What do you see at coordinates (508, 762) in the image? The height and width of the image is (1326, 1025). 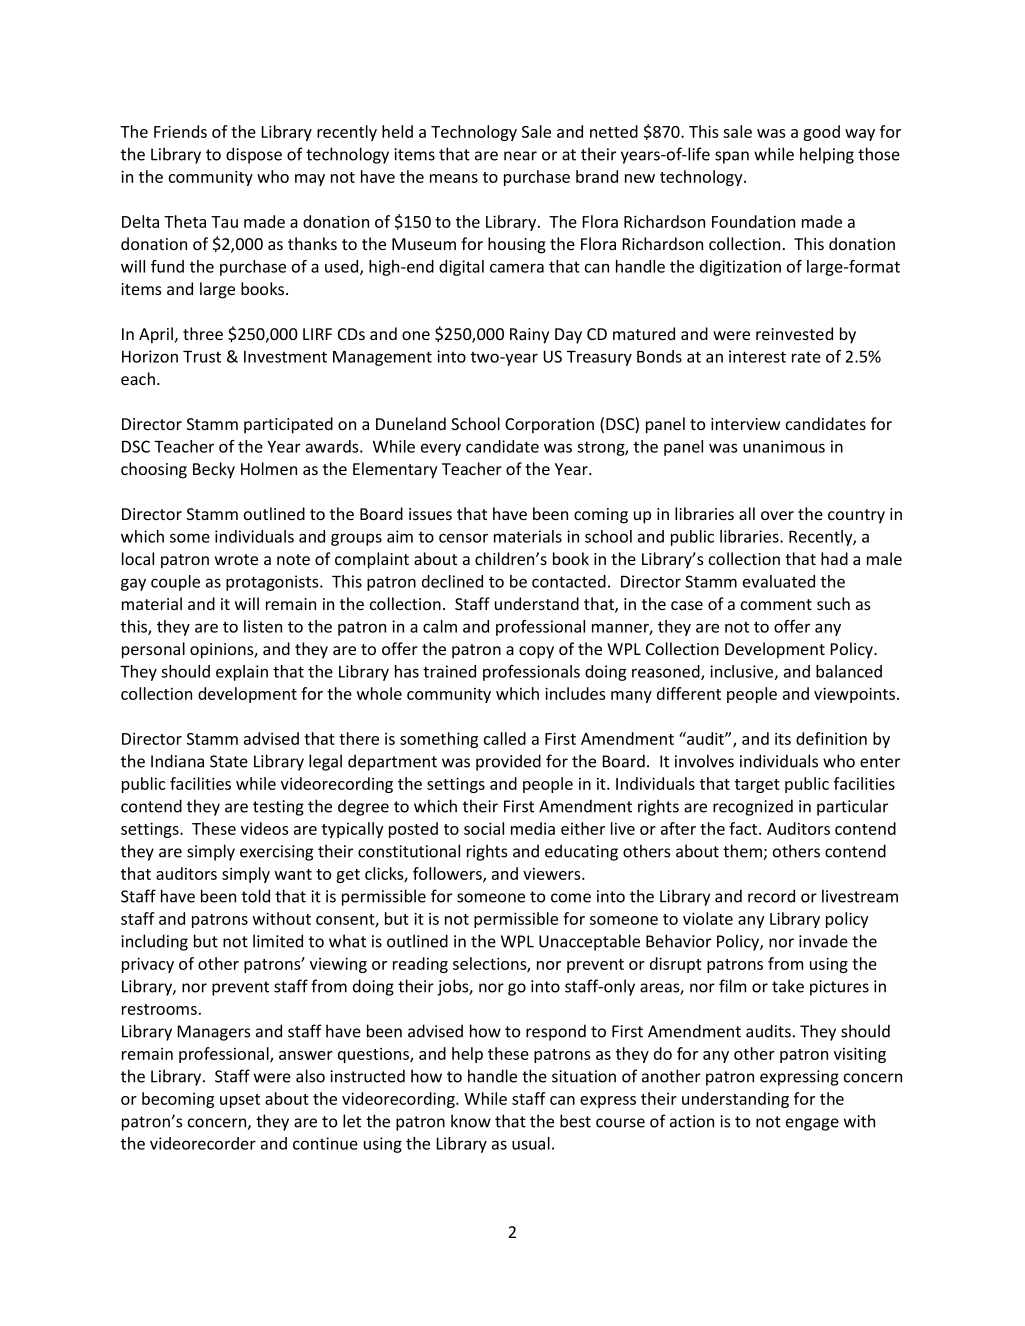 I see `provided` at bounding box center [508, 762].
